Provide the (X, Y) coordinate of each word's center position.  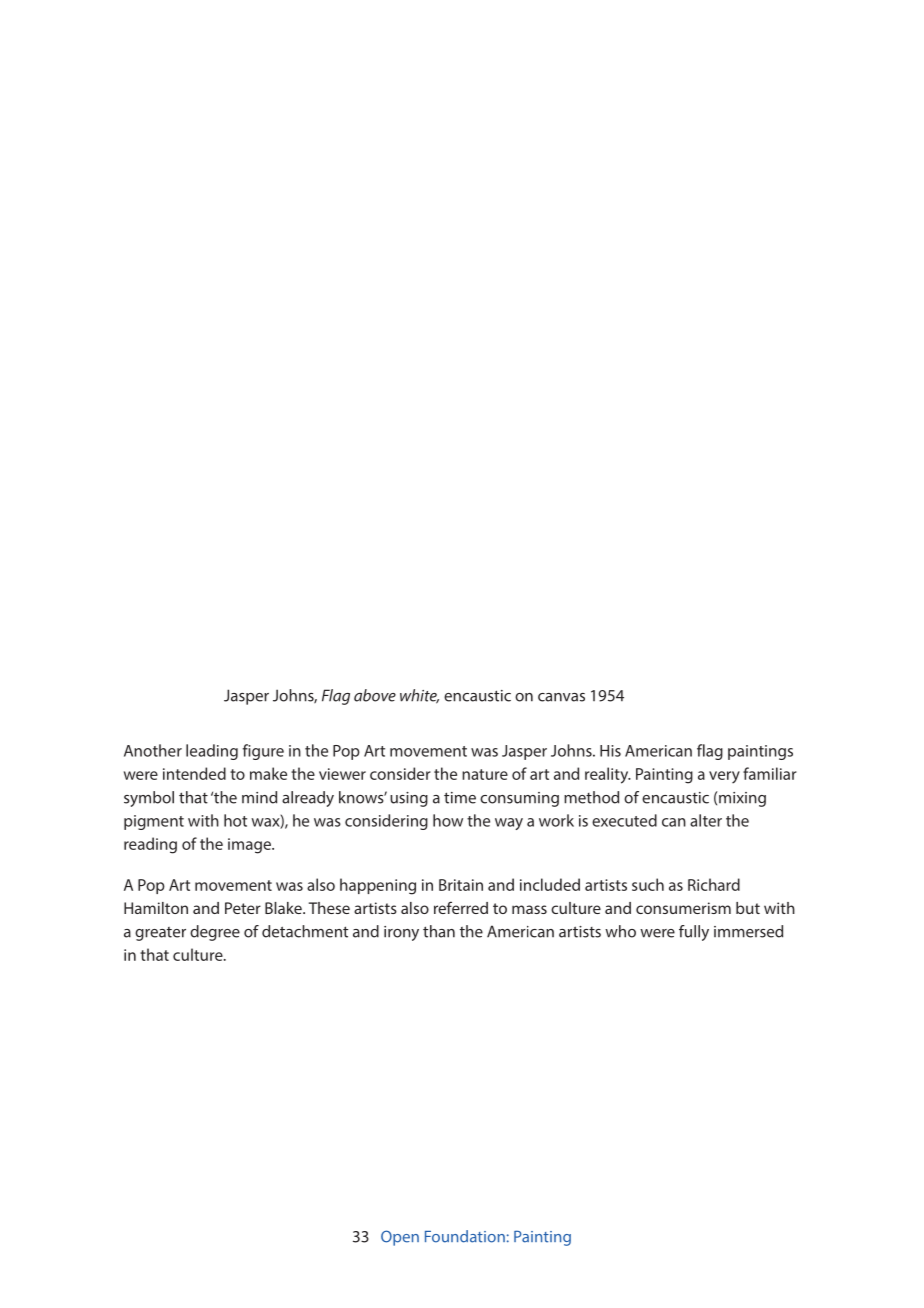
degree (215, 933)
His (610, 751)
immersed (748, 931)
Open (400, 1238)
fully (694, 933)
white (419, 696)
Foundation (465, 1236)
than (439, 931)
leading (212, 752)
